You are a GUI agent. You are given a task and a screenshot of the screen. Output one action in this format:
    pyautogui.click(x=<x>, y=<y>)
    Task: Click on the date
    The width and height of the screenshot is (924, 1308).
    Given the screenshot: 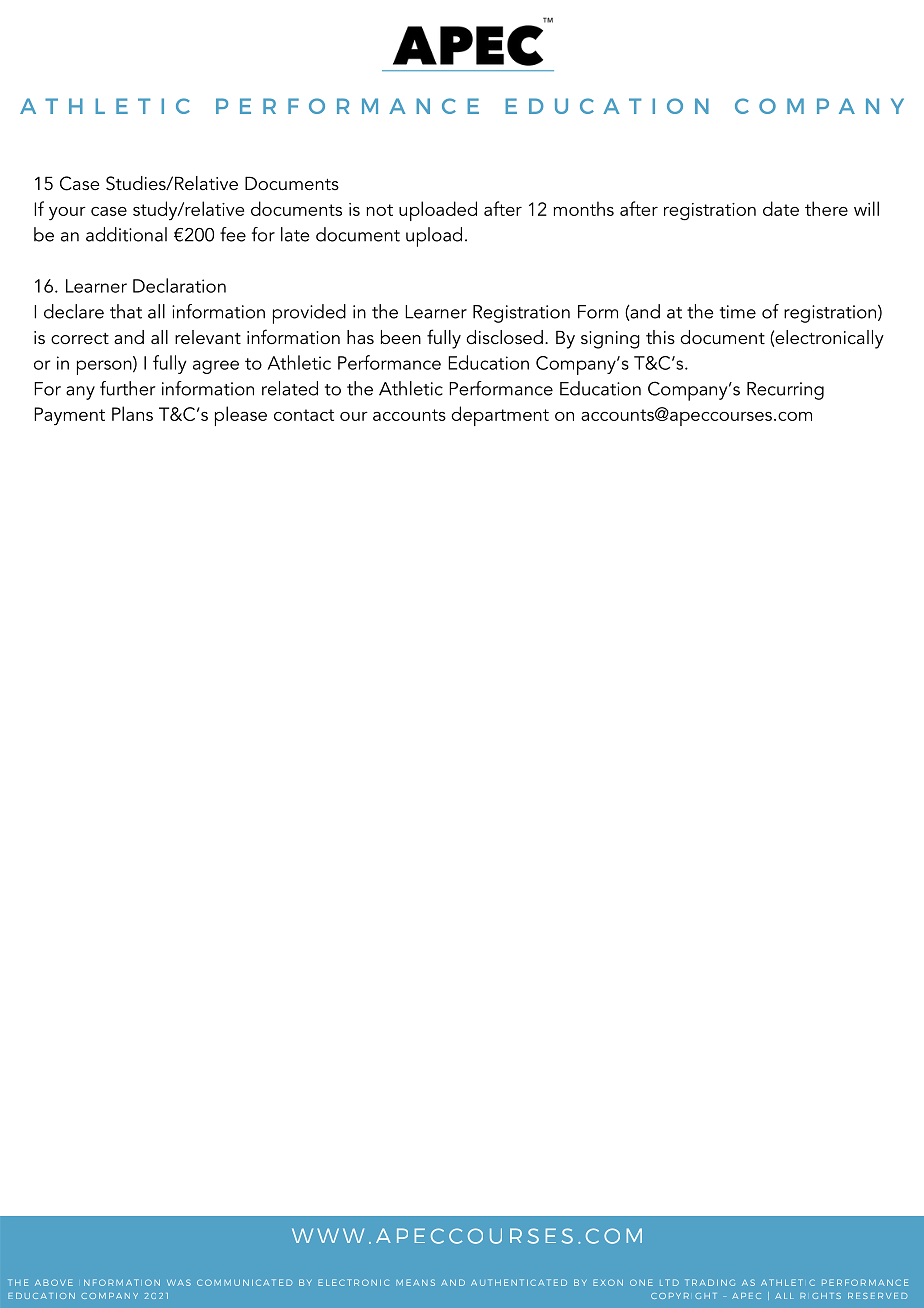 What is the action you would take?
    pyautogui.click(x=781, y=208)
